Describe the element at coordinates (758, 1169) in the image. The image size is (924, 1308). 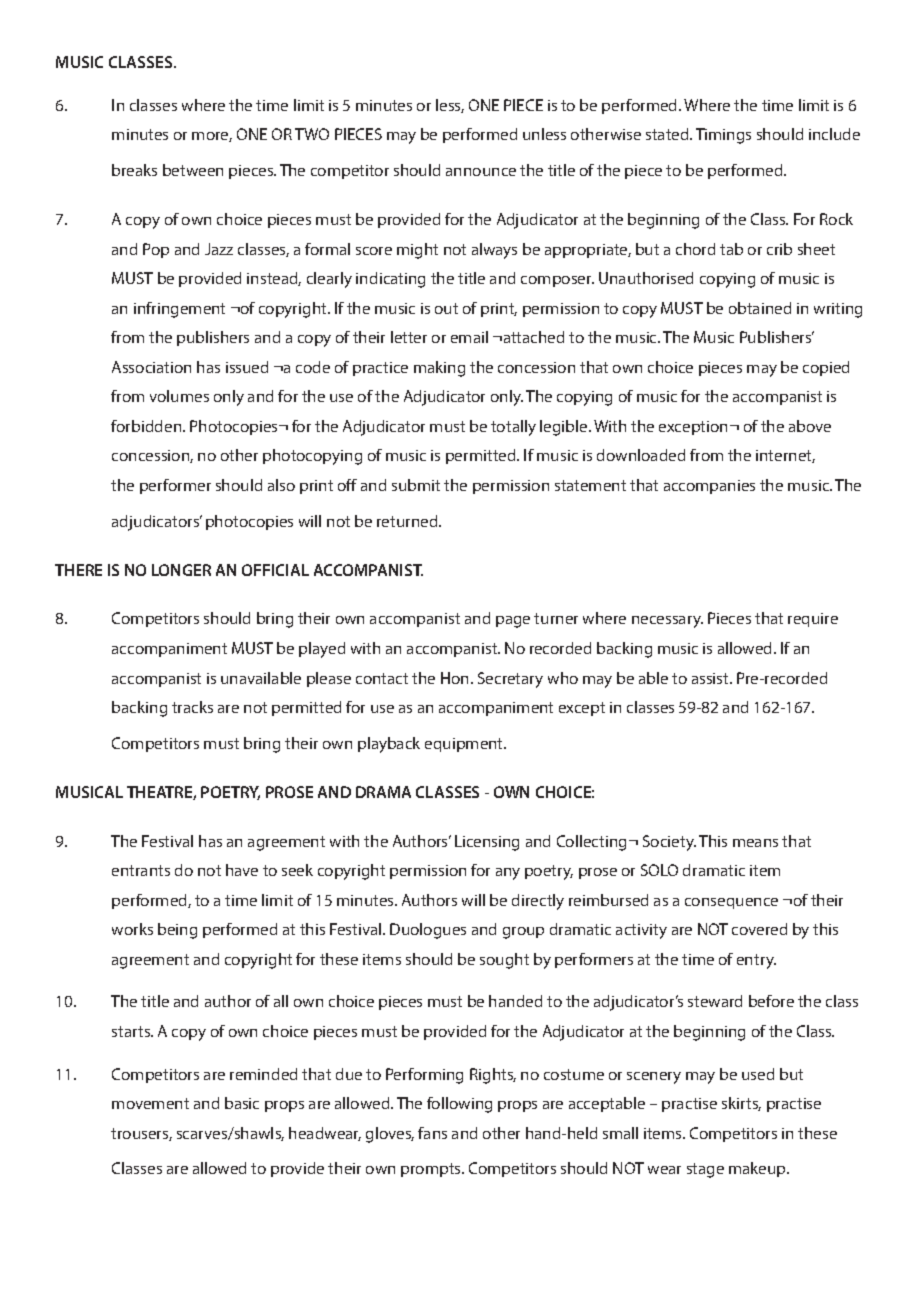
I see `makeup` at that location.
